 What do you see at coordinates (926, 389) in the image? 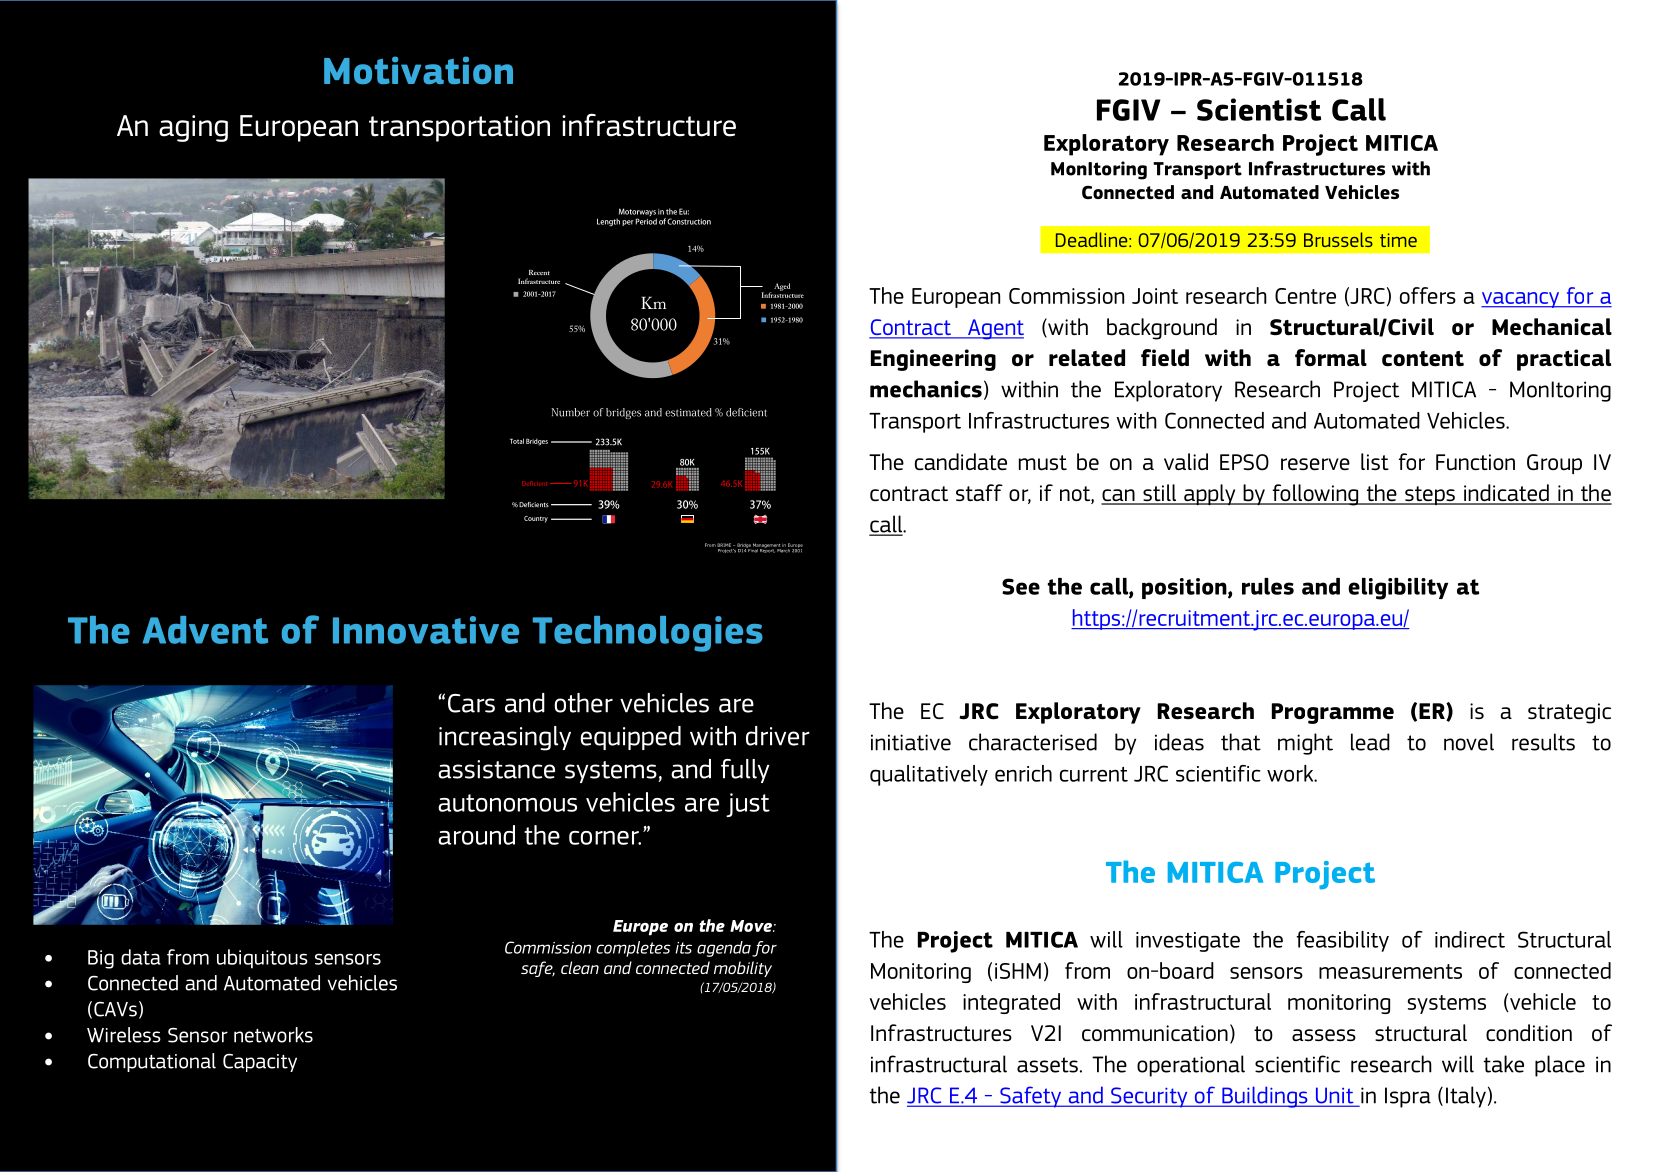
I see `mechanics` at bounding box center [926, 389].
